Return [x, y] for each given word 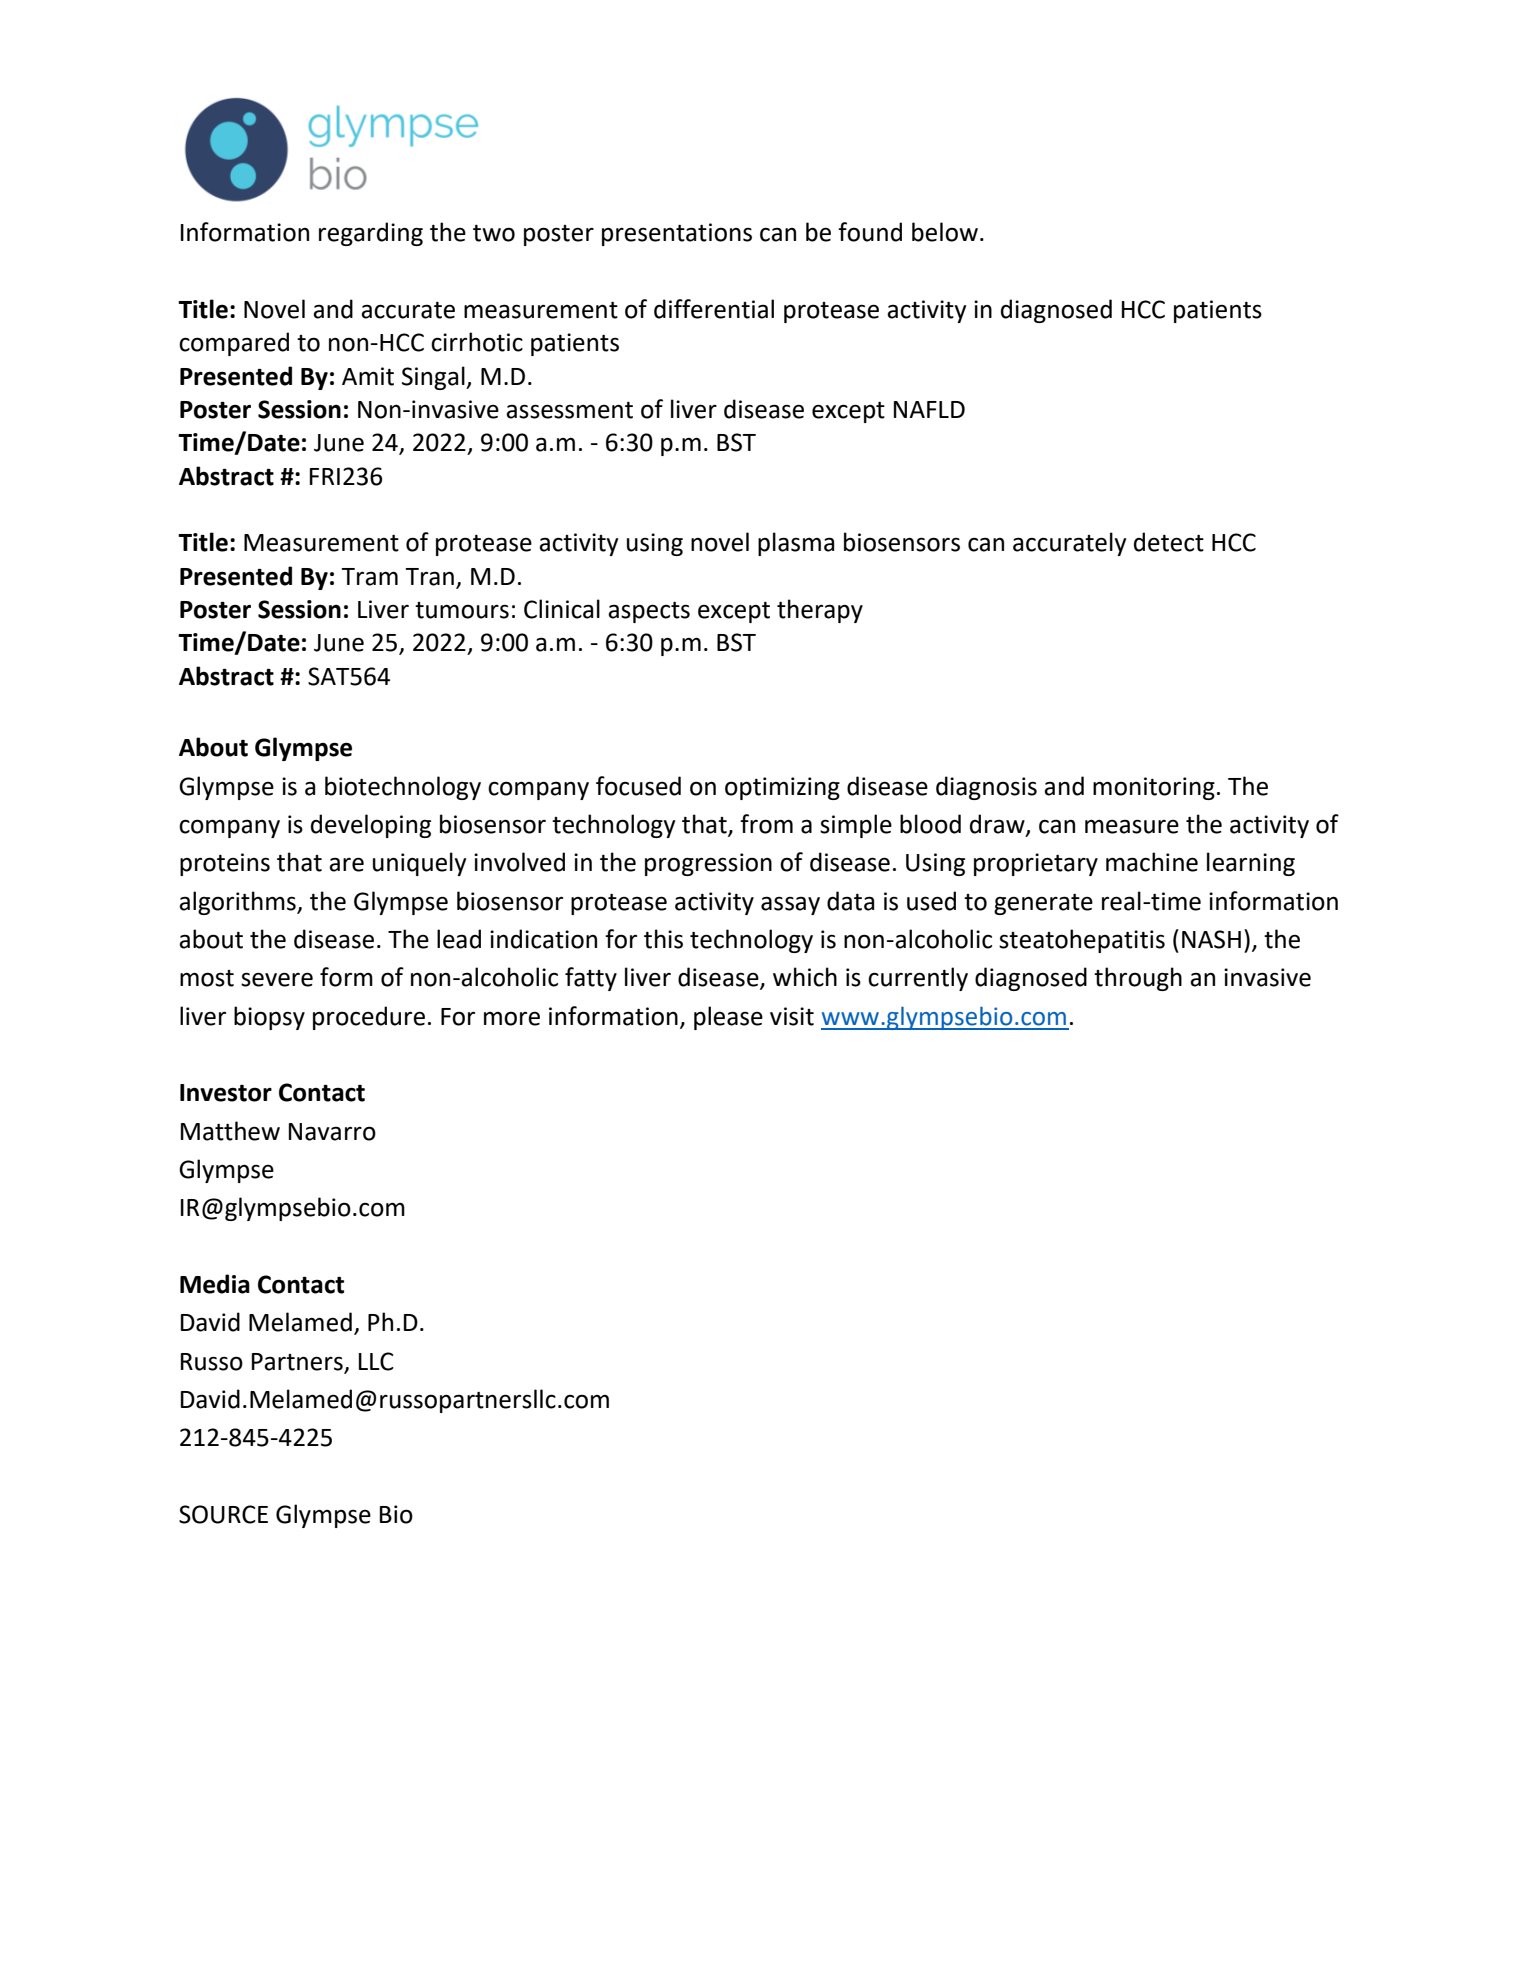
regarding [371, 234]
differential [714, 309]
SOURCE [223, 1514]
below [945, 232]
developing [371, 826]
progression [708, 864]
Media [215, 1284]
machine [1152, 862]
